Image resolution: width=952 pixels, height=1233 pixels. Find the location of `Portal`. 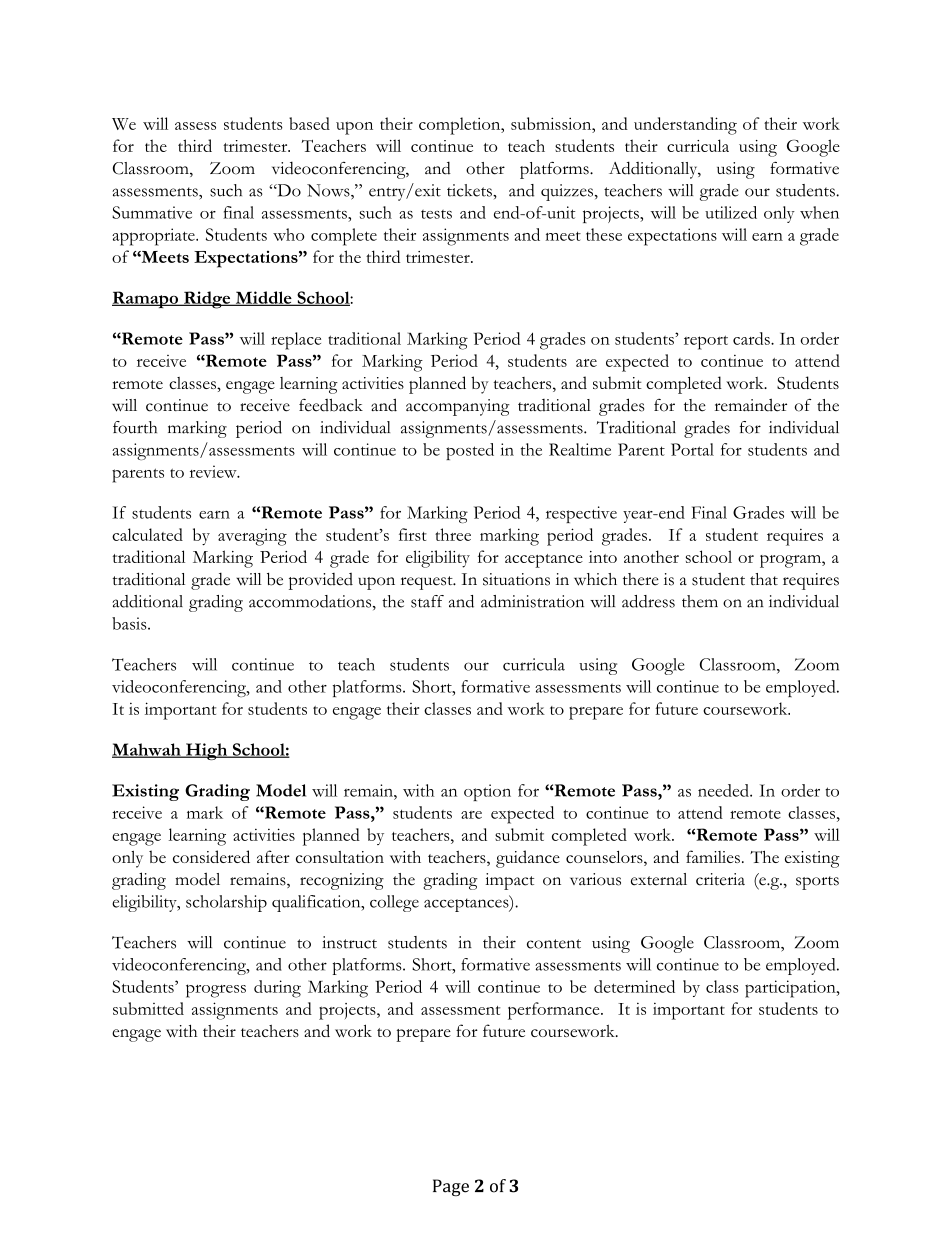

Portal is located at coordinates (692, 449).
